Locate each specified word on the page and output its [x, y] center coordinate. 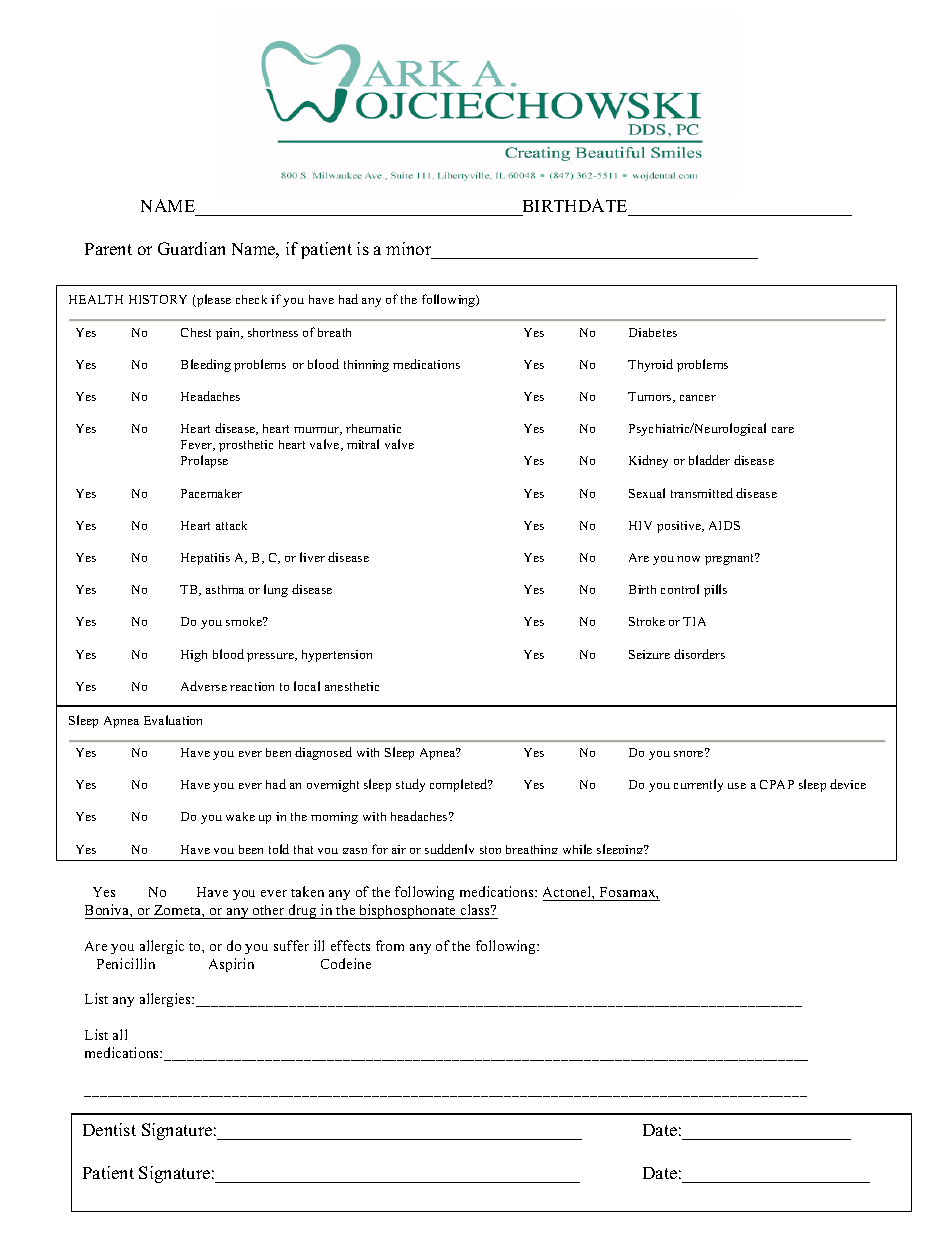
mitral [363, 444]
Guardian [191, 248]
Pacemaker [211, 493]
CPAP [777, 784]
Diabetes [653, 332]
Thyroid [650, 365]
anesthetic [352, 686]
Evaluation [173, 720]
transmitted [702, 493]
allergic [162, 947]
